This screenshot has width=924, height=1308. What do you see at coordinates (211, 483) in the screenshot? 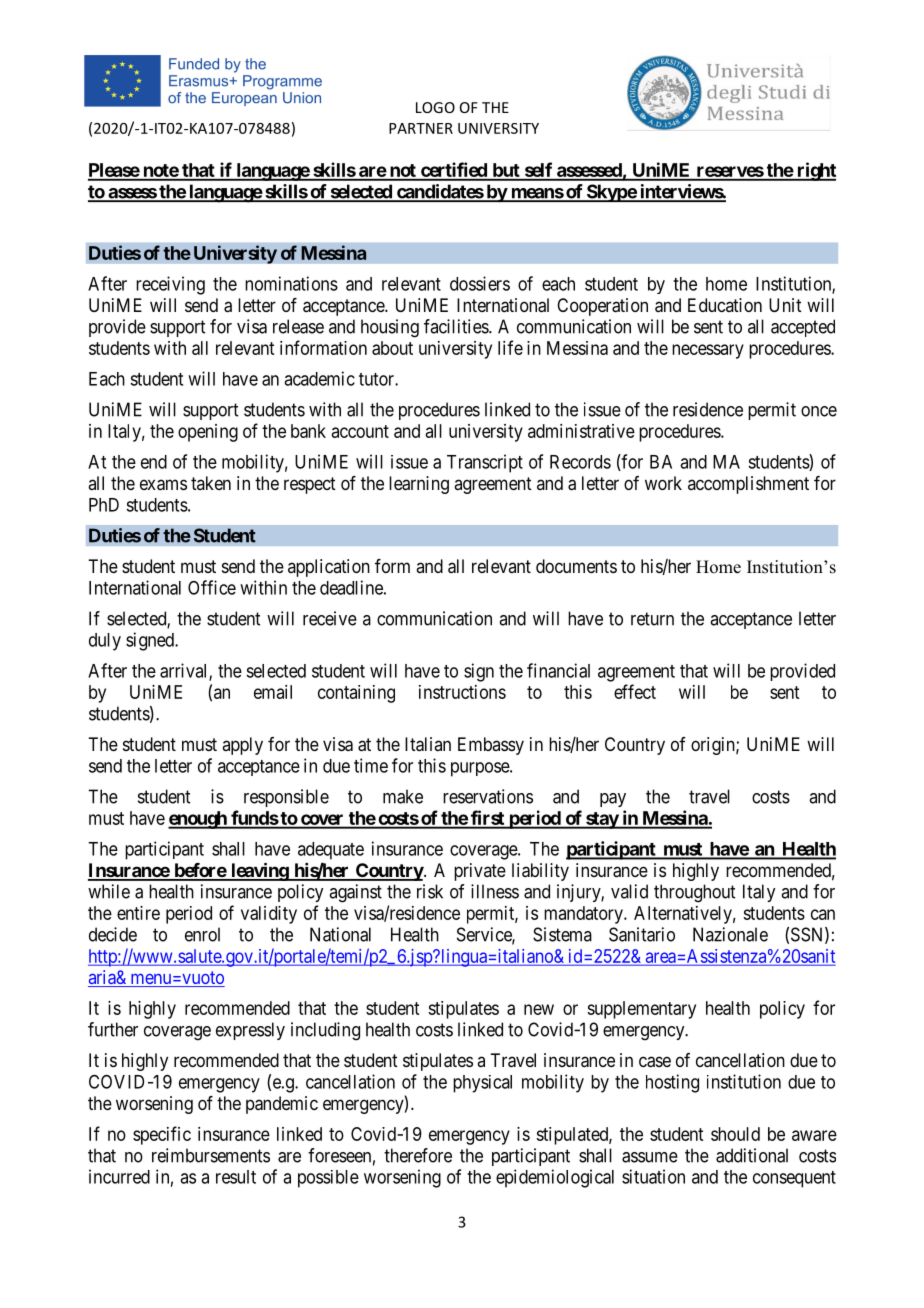
I see `taken` at bounding box center [211, 483].
